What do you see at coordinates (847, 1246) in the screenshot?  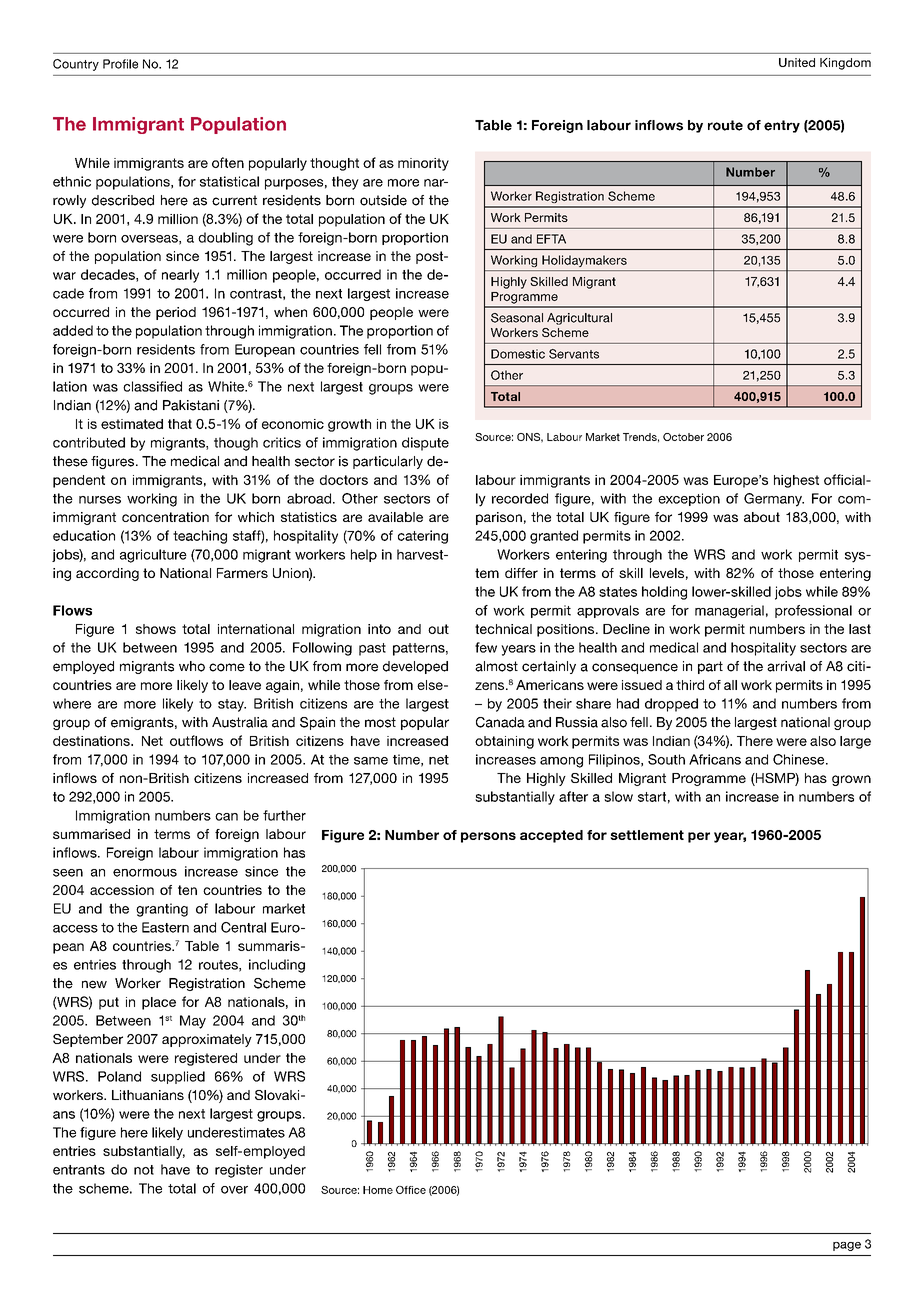 I see `page` at bounding box center [847, 1246].
